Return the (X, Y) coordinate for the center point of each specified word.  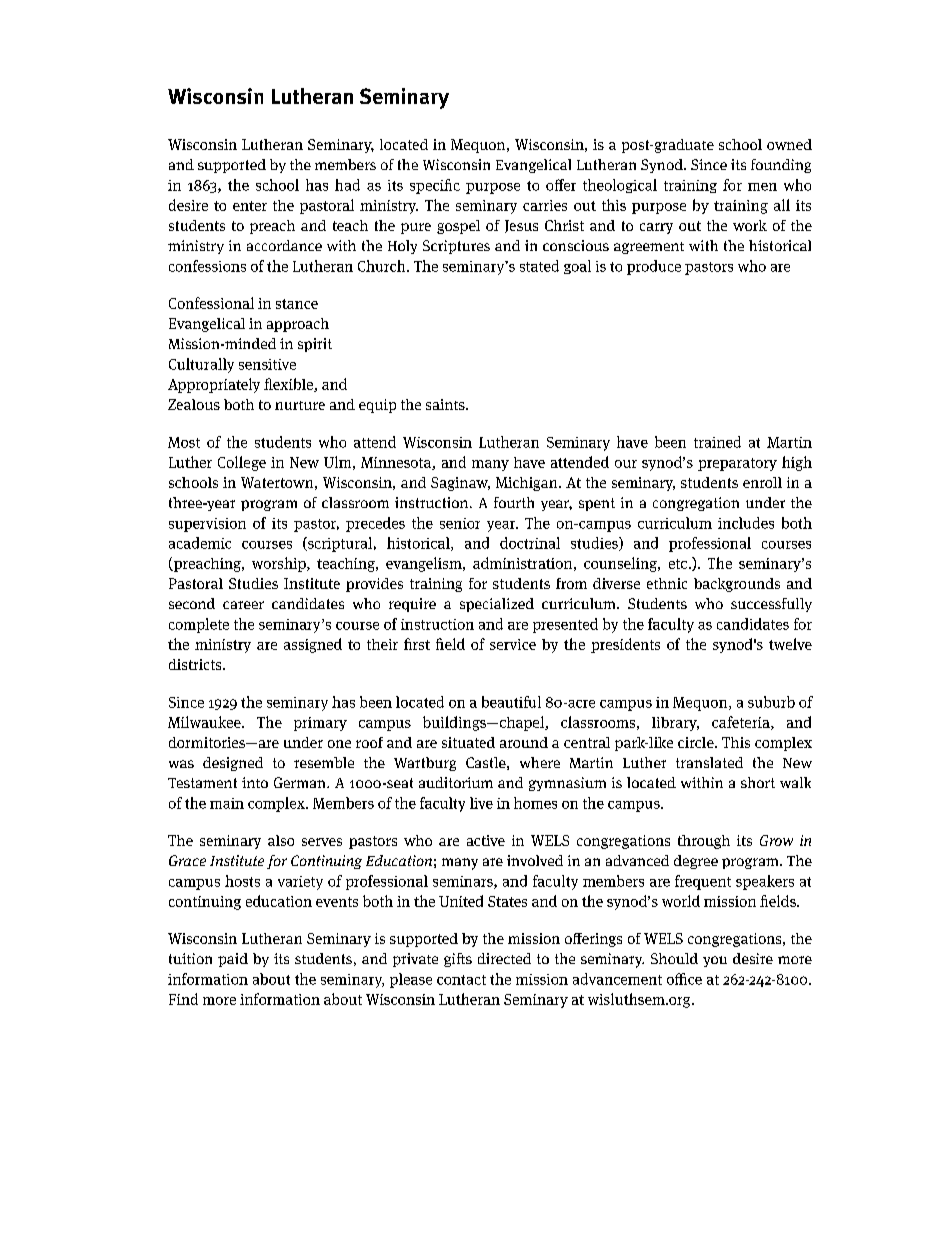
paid (233, 960)
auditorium (456, 782)
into (255, 782)
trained (717, 442)
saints (446, 404)
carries (545, 205)
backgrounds (737, 585)
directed (504, 958)
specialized (497, 605)
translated (709, 762)
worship (280, 564)
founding (781, 166)
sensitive (267, 364)
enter (250, 206)
